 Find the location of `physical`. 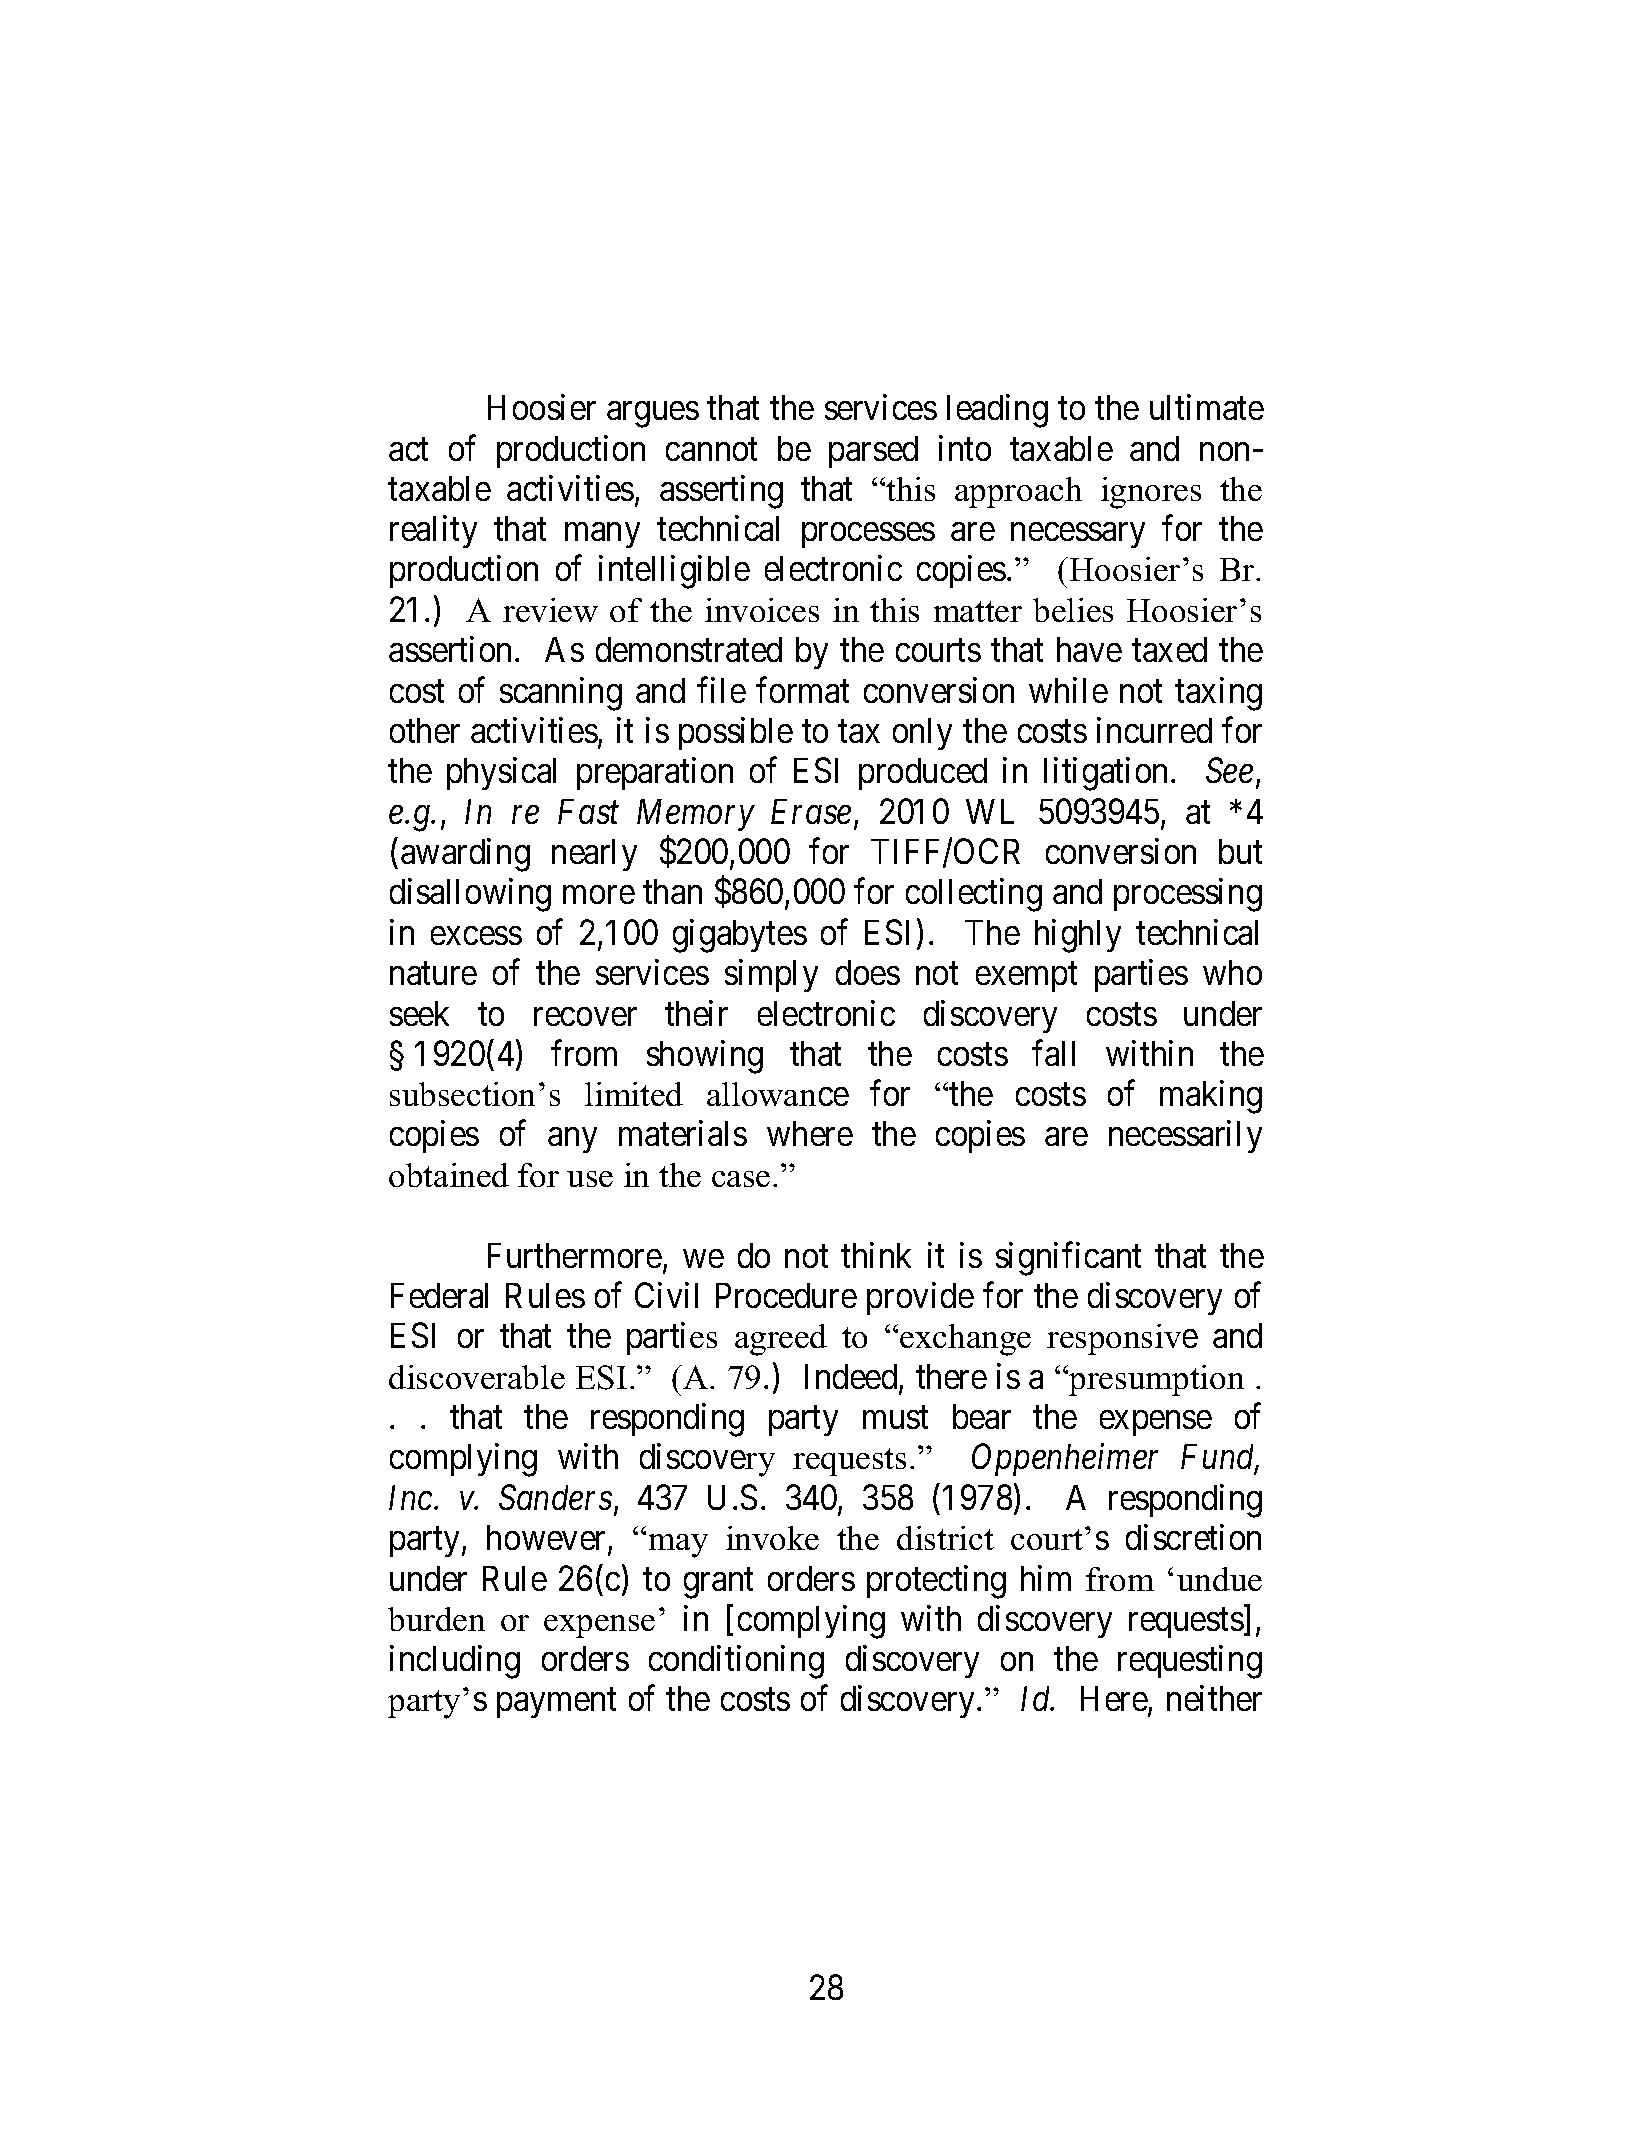

physical is located at coordinates (501, 773).
